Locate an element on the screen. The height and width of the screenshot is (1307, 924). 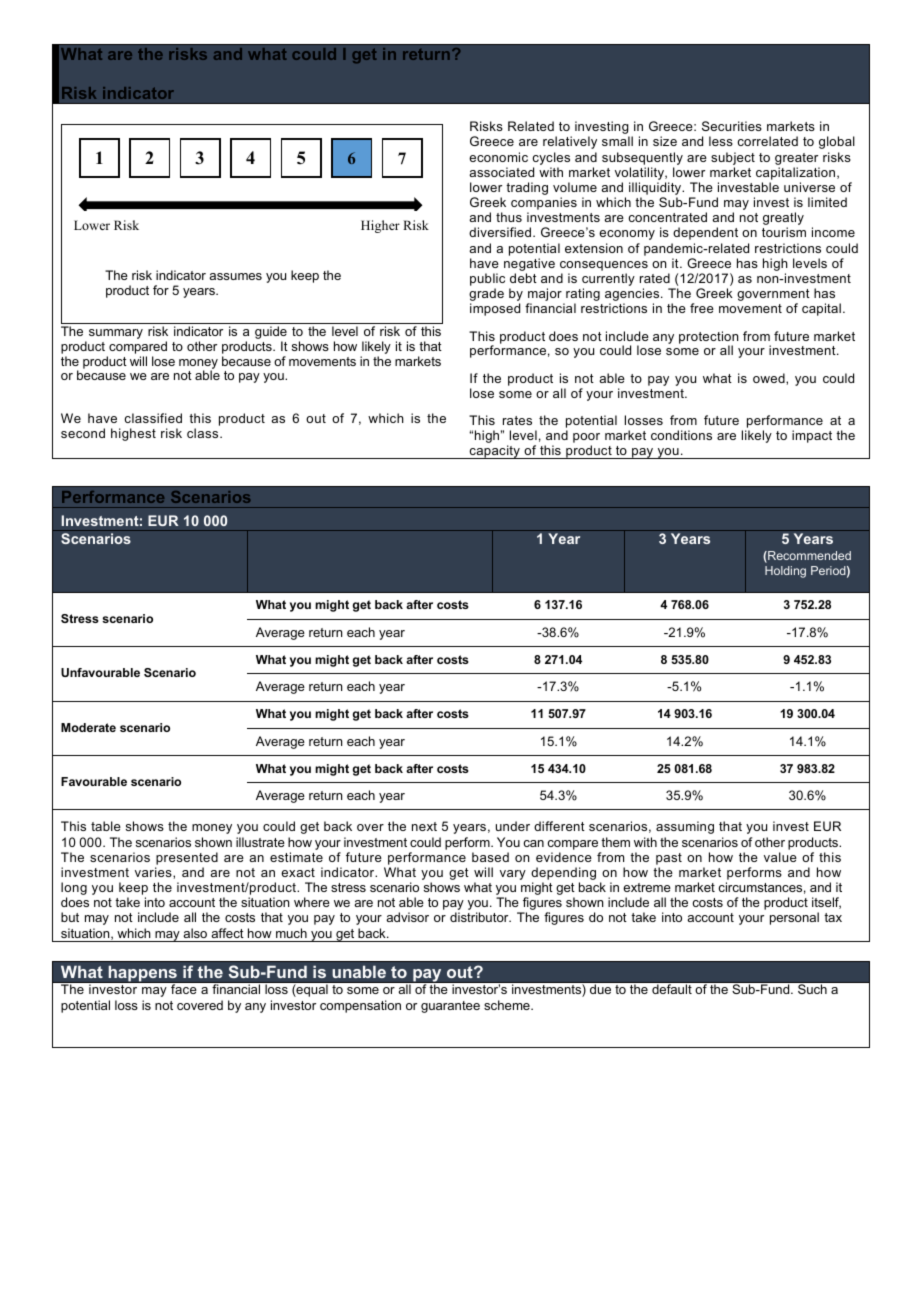
summary is located at coordinates (116, 334).
